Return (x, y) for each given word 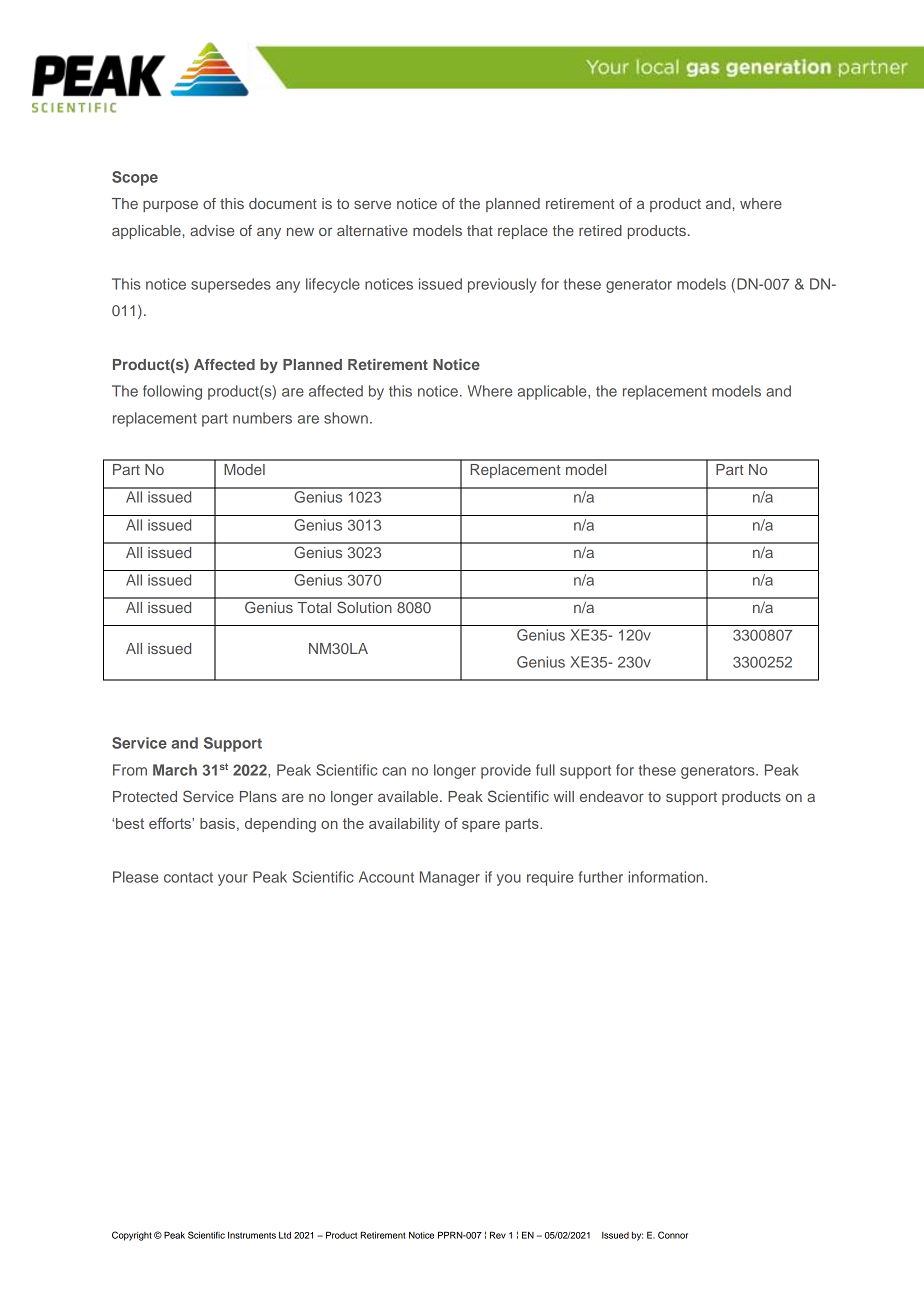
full (545, 770)
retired (600, 230)
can (394, 771)
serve (372, 204)
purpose (170, 206)
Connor (673, 1235)
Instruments (252, 1235)
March (175, 770)
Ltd (285, 1235)
